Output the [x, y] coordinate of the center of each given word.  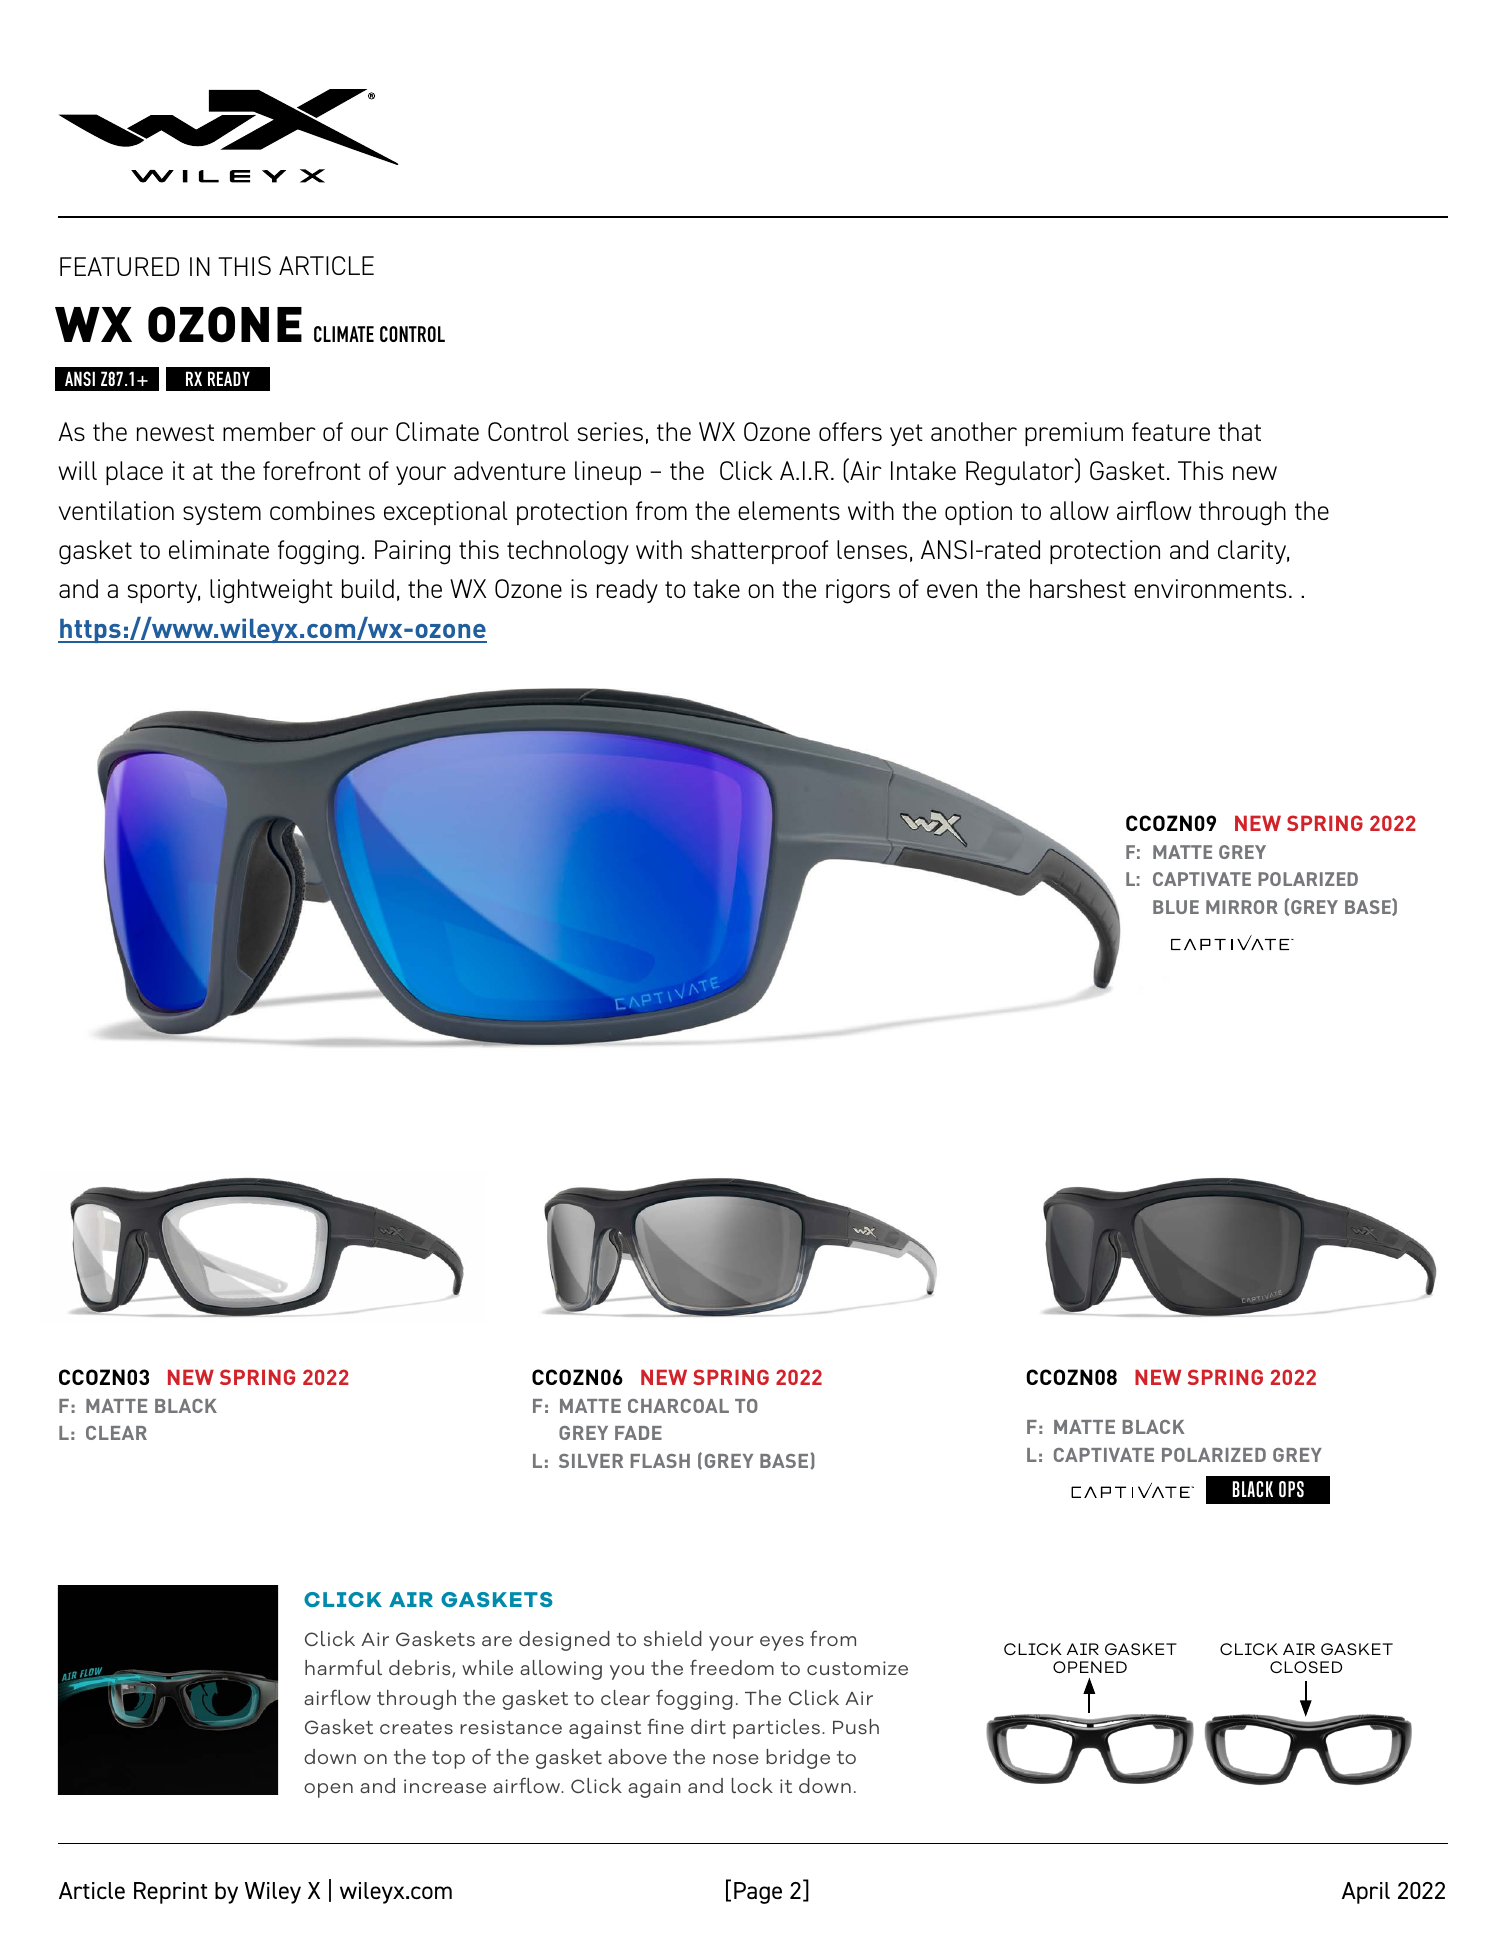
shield [673, 1638]
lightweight [271, 591]
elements [789, 510]
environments [1210, 588]
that [1239, 431]
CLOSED [1306, 1667]
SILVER [591, 1461]
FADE [638, 1433]
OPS [1291, 1489]
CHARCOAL [678, 1406]
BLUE [1176, 907]
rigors [858, 591]
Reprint [170, 1893]
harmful [343, 1667]
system [222, 514]
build [368, 588]
